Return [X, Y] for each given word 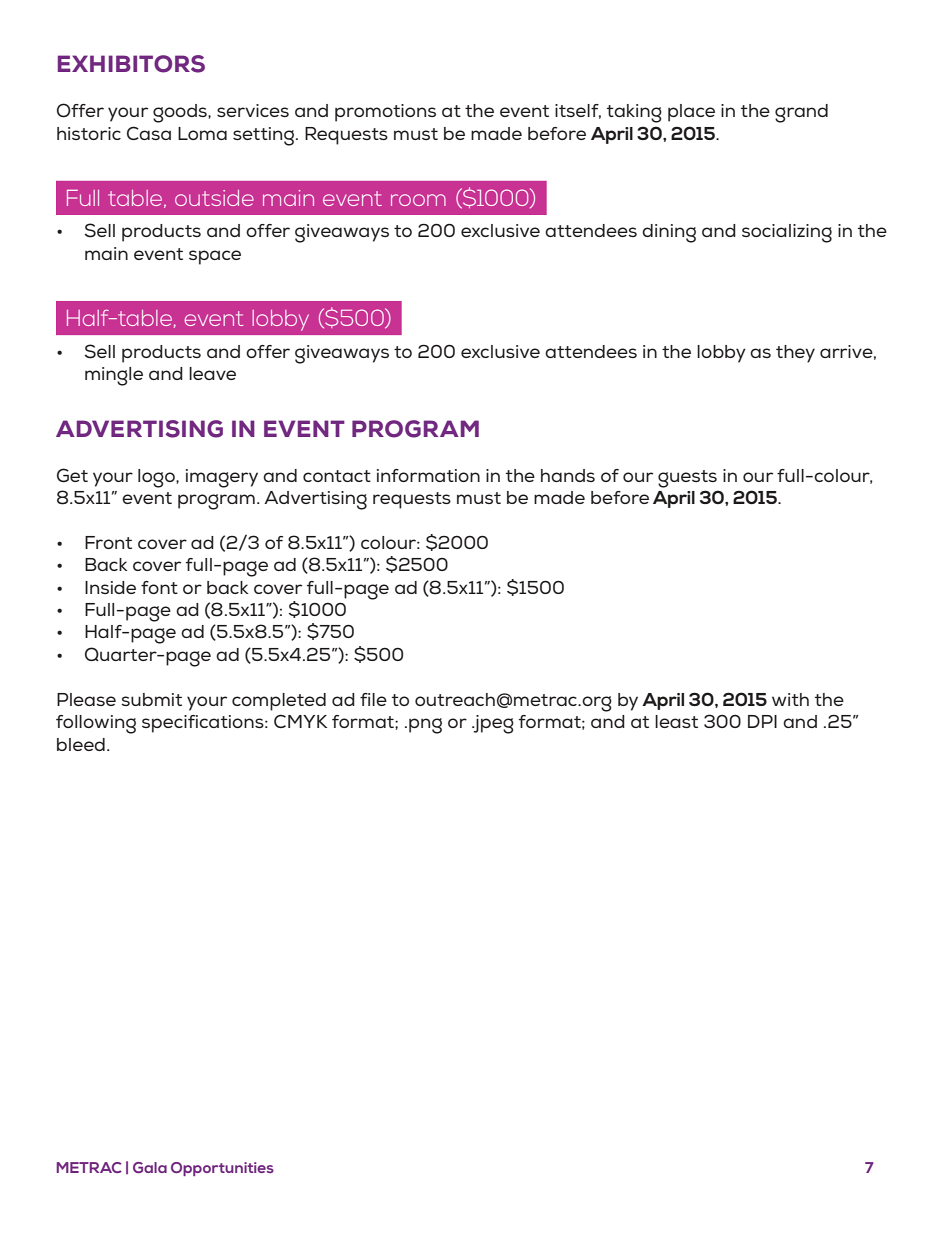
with [790, 699]
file [373, 699]
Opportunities [222, 1169]
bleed [81, 744]
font [159, 587]
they [795, 354]
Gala [150, 1167]
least [676, 721]
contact [337, 476]
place [691, 113]
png [425, 726]
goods [181, 113]
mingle [114, 376]
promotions [385, 113]
